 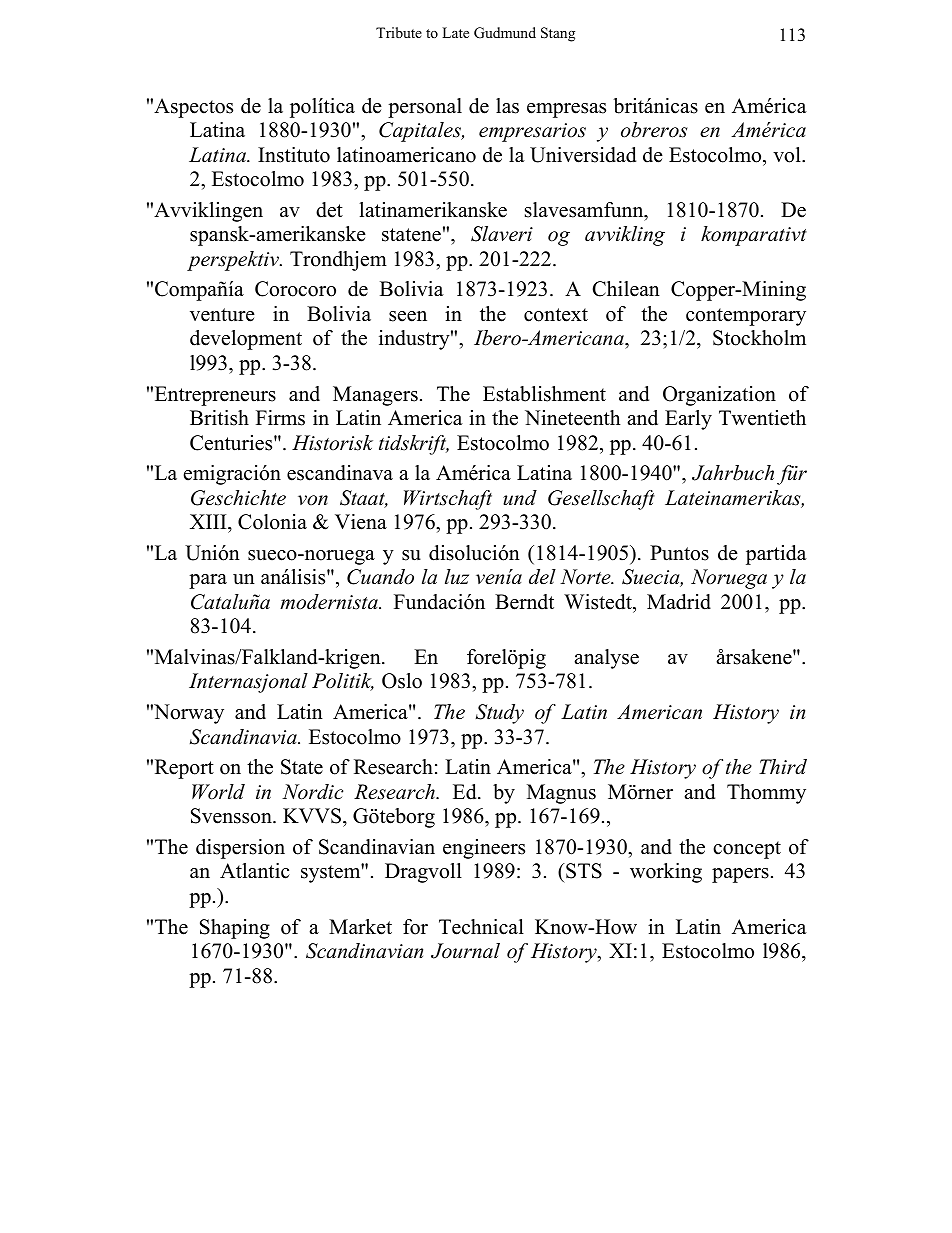 I want to click on context, so click(x=556, y=315).
